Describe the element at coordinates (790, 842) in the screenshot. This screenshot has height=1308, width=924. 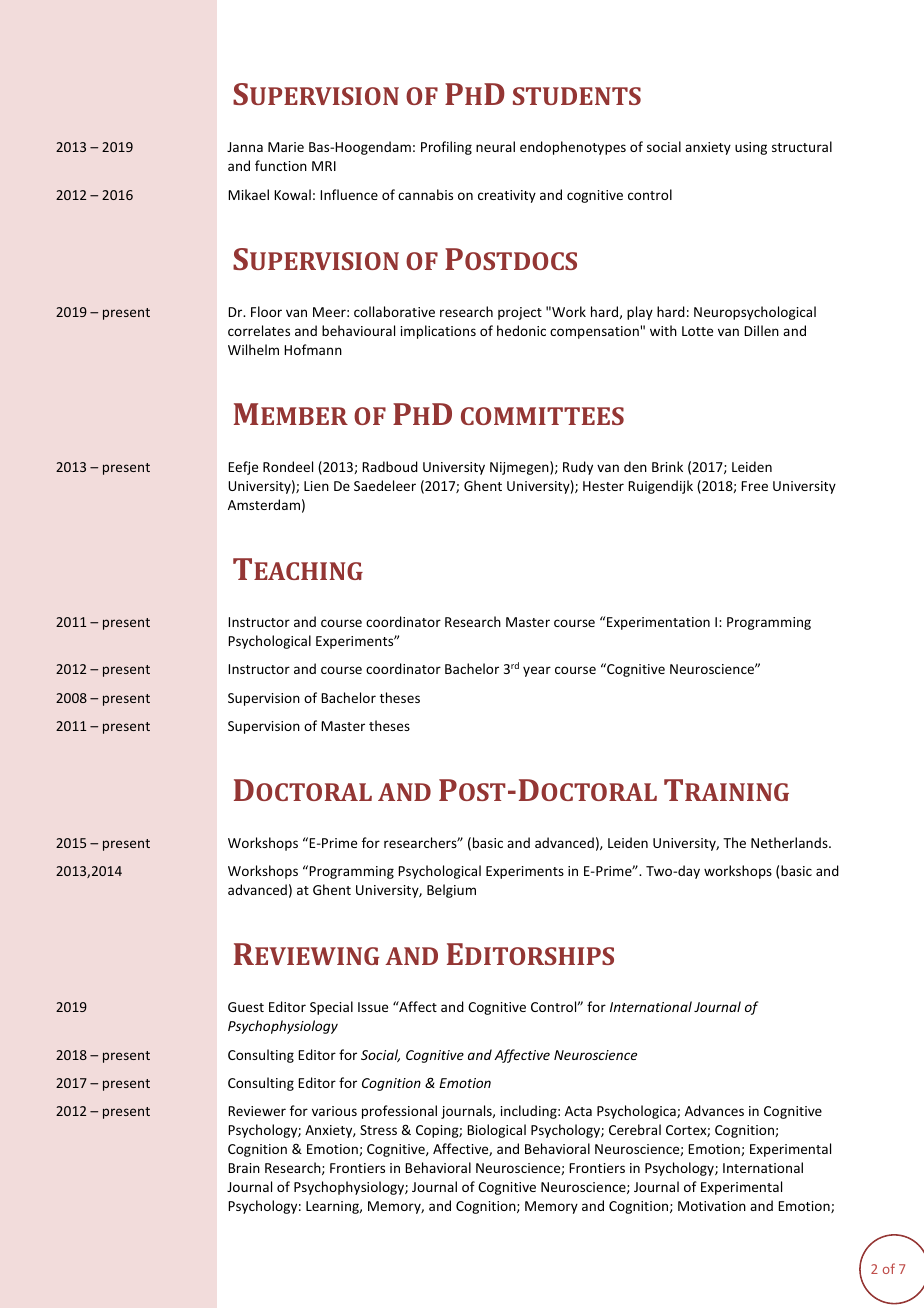
I see `Netherlands` at that location.
